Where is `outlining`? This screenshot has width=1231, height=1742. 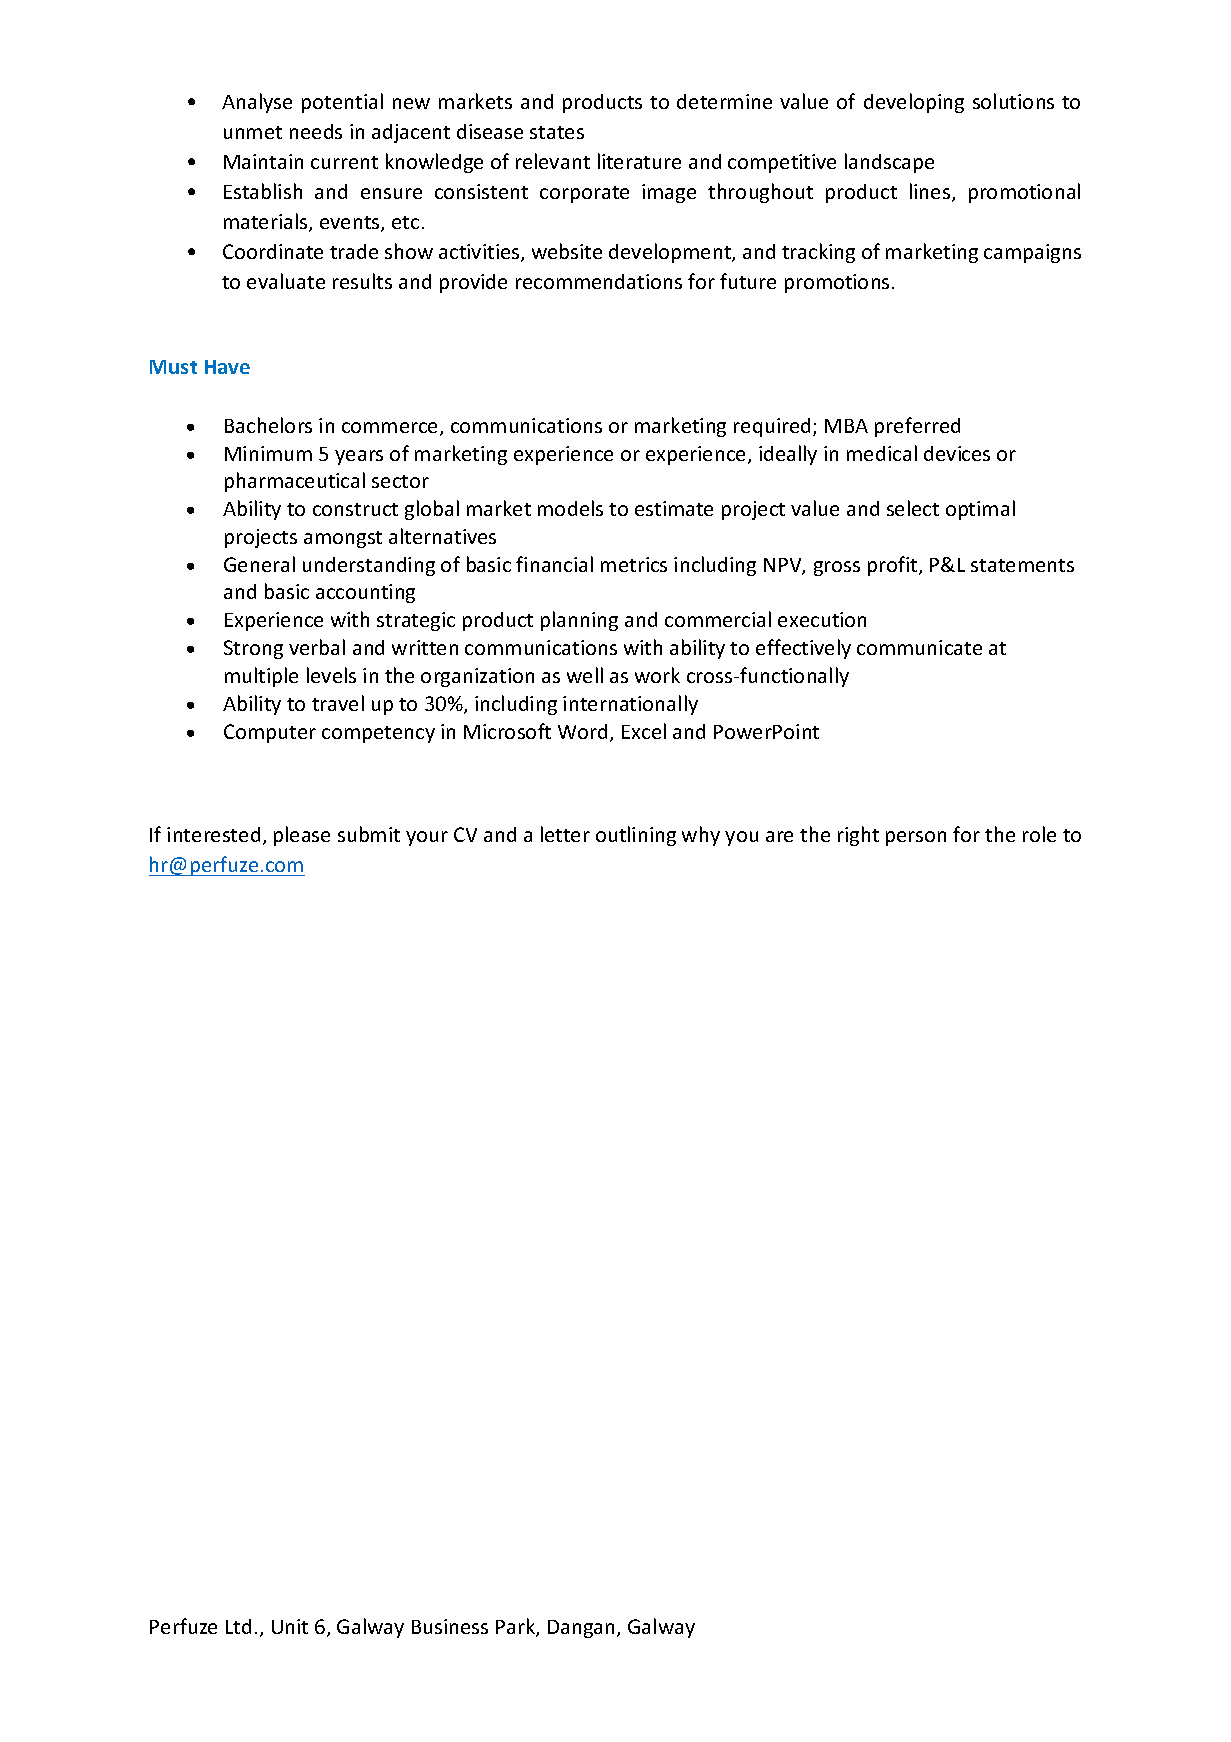
outlining is located at coordinates (636, 836).
